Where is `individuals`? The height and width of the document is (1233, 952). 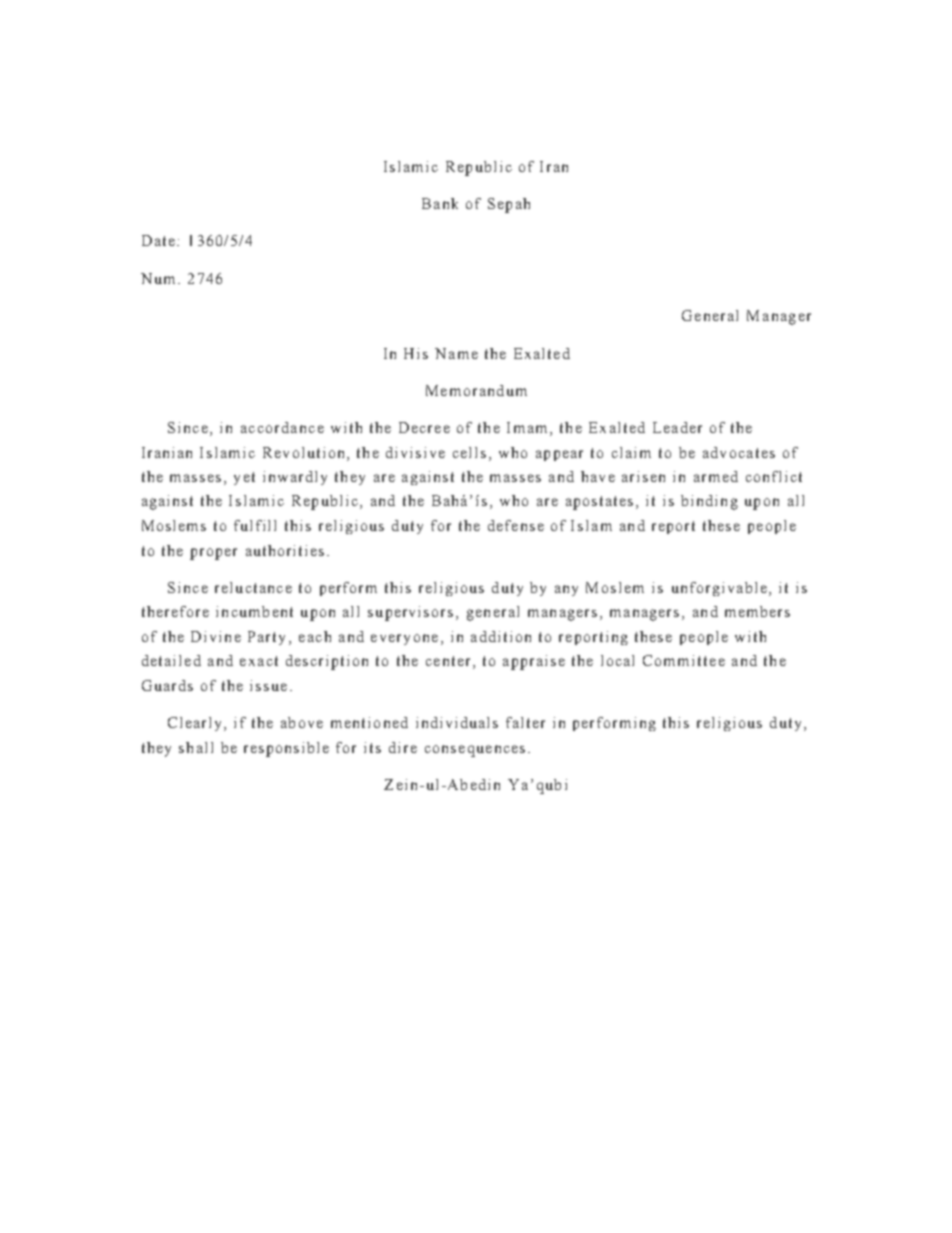
individuals is located at coordinates (457, 722).
